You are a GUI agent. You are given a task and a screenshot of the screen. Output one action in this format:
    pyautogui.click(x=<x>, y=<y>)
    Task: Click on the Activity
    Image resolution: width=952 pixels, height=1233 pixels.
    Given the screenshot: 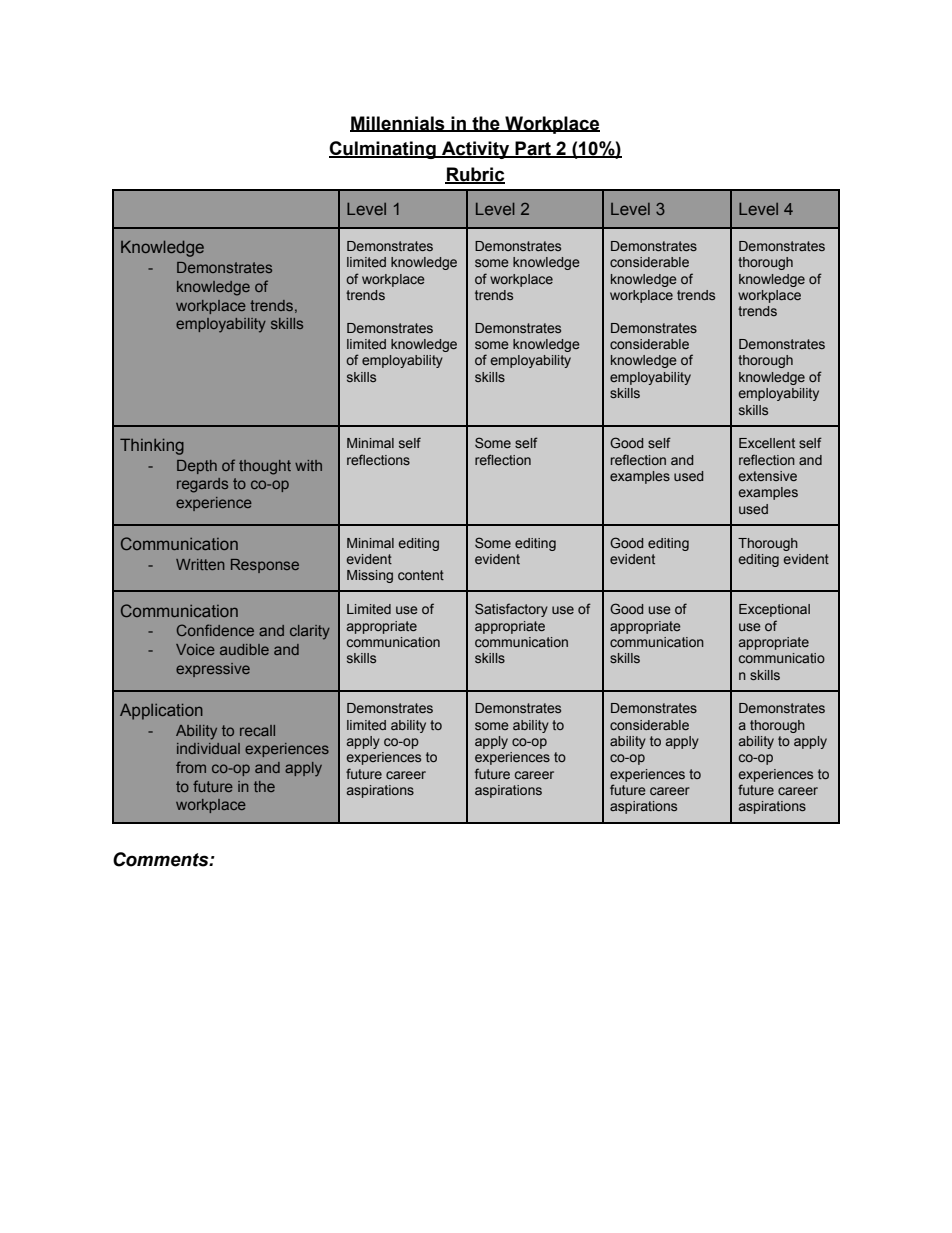 What is the action you would take?
    pyautogui.click(x=476, y=150)
